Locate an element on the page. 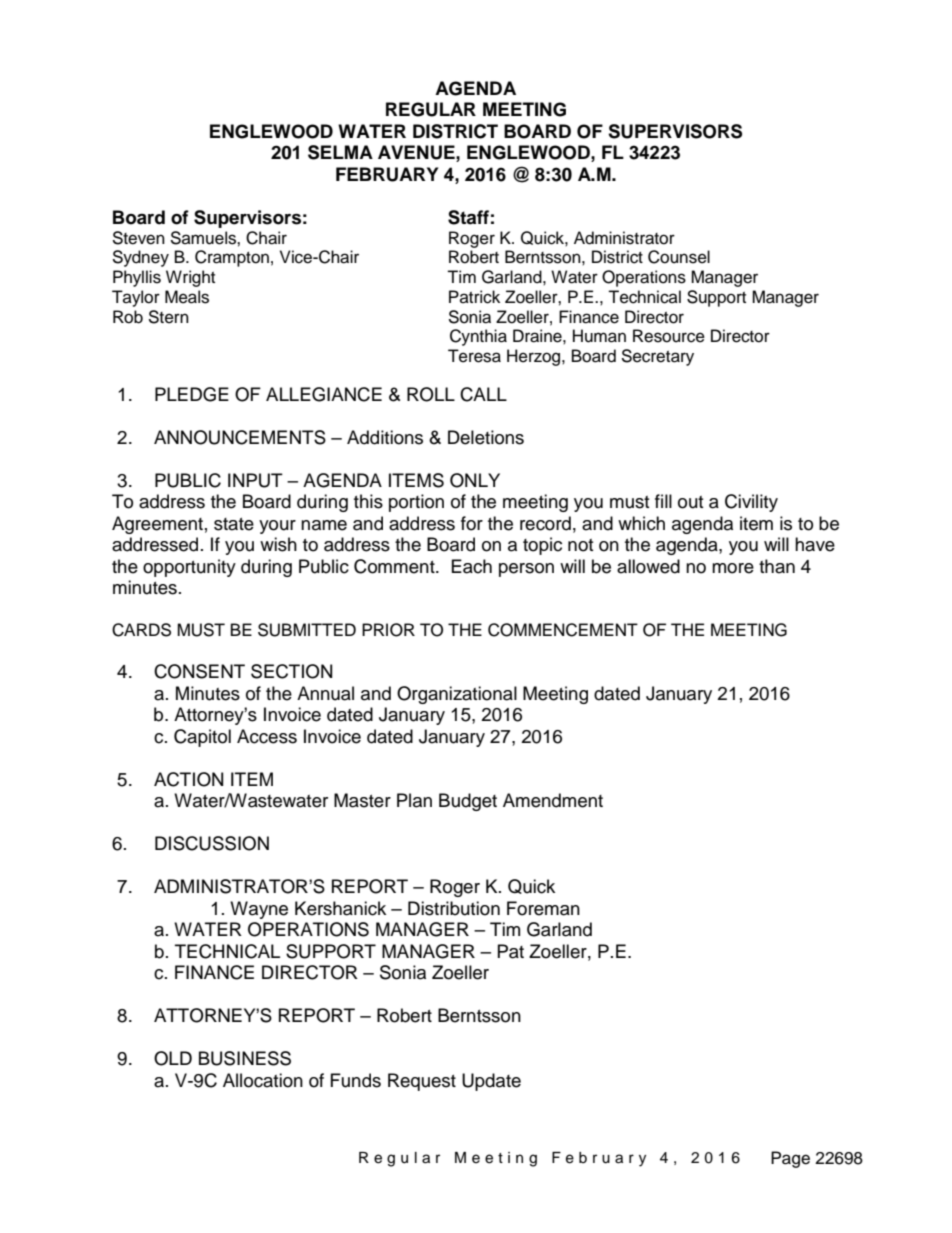 The image size is (952, 1233). Allocation is located at coordinates (263, 1080).
